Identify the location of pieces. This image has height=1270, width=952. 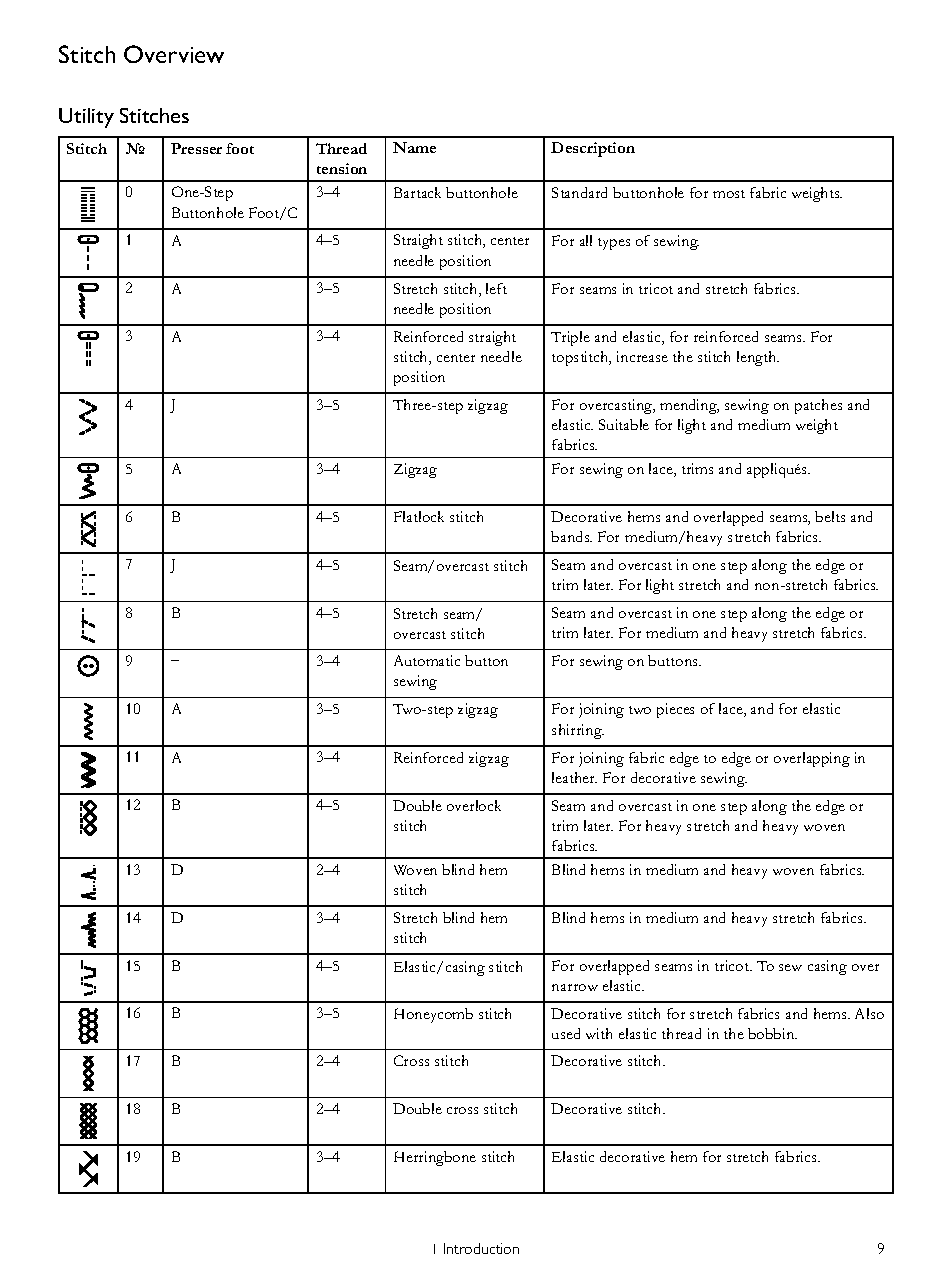
(675, 710).
